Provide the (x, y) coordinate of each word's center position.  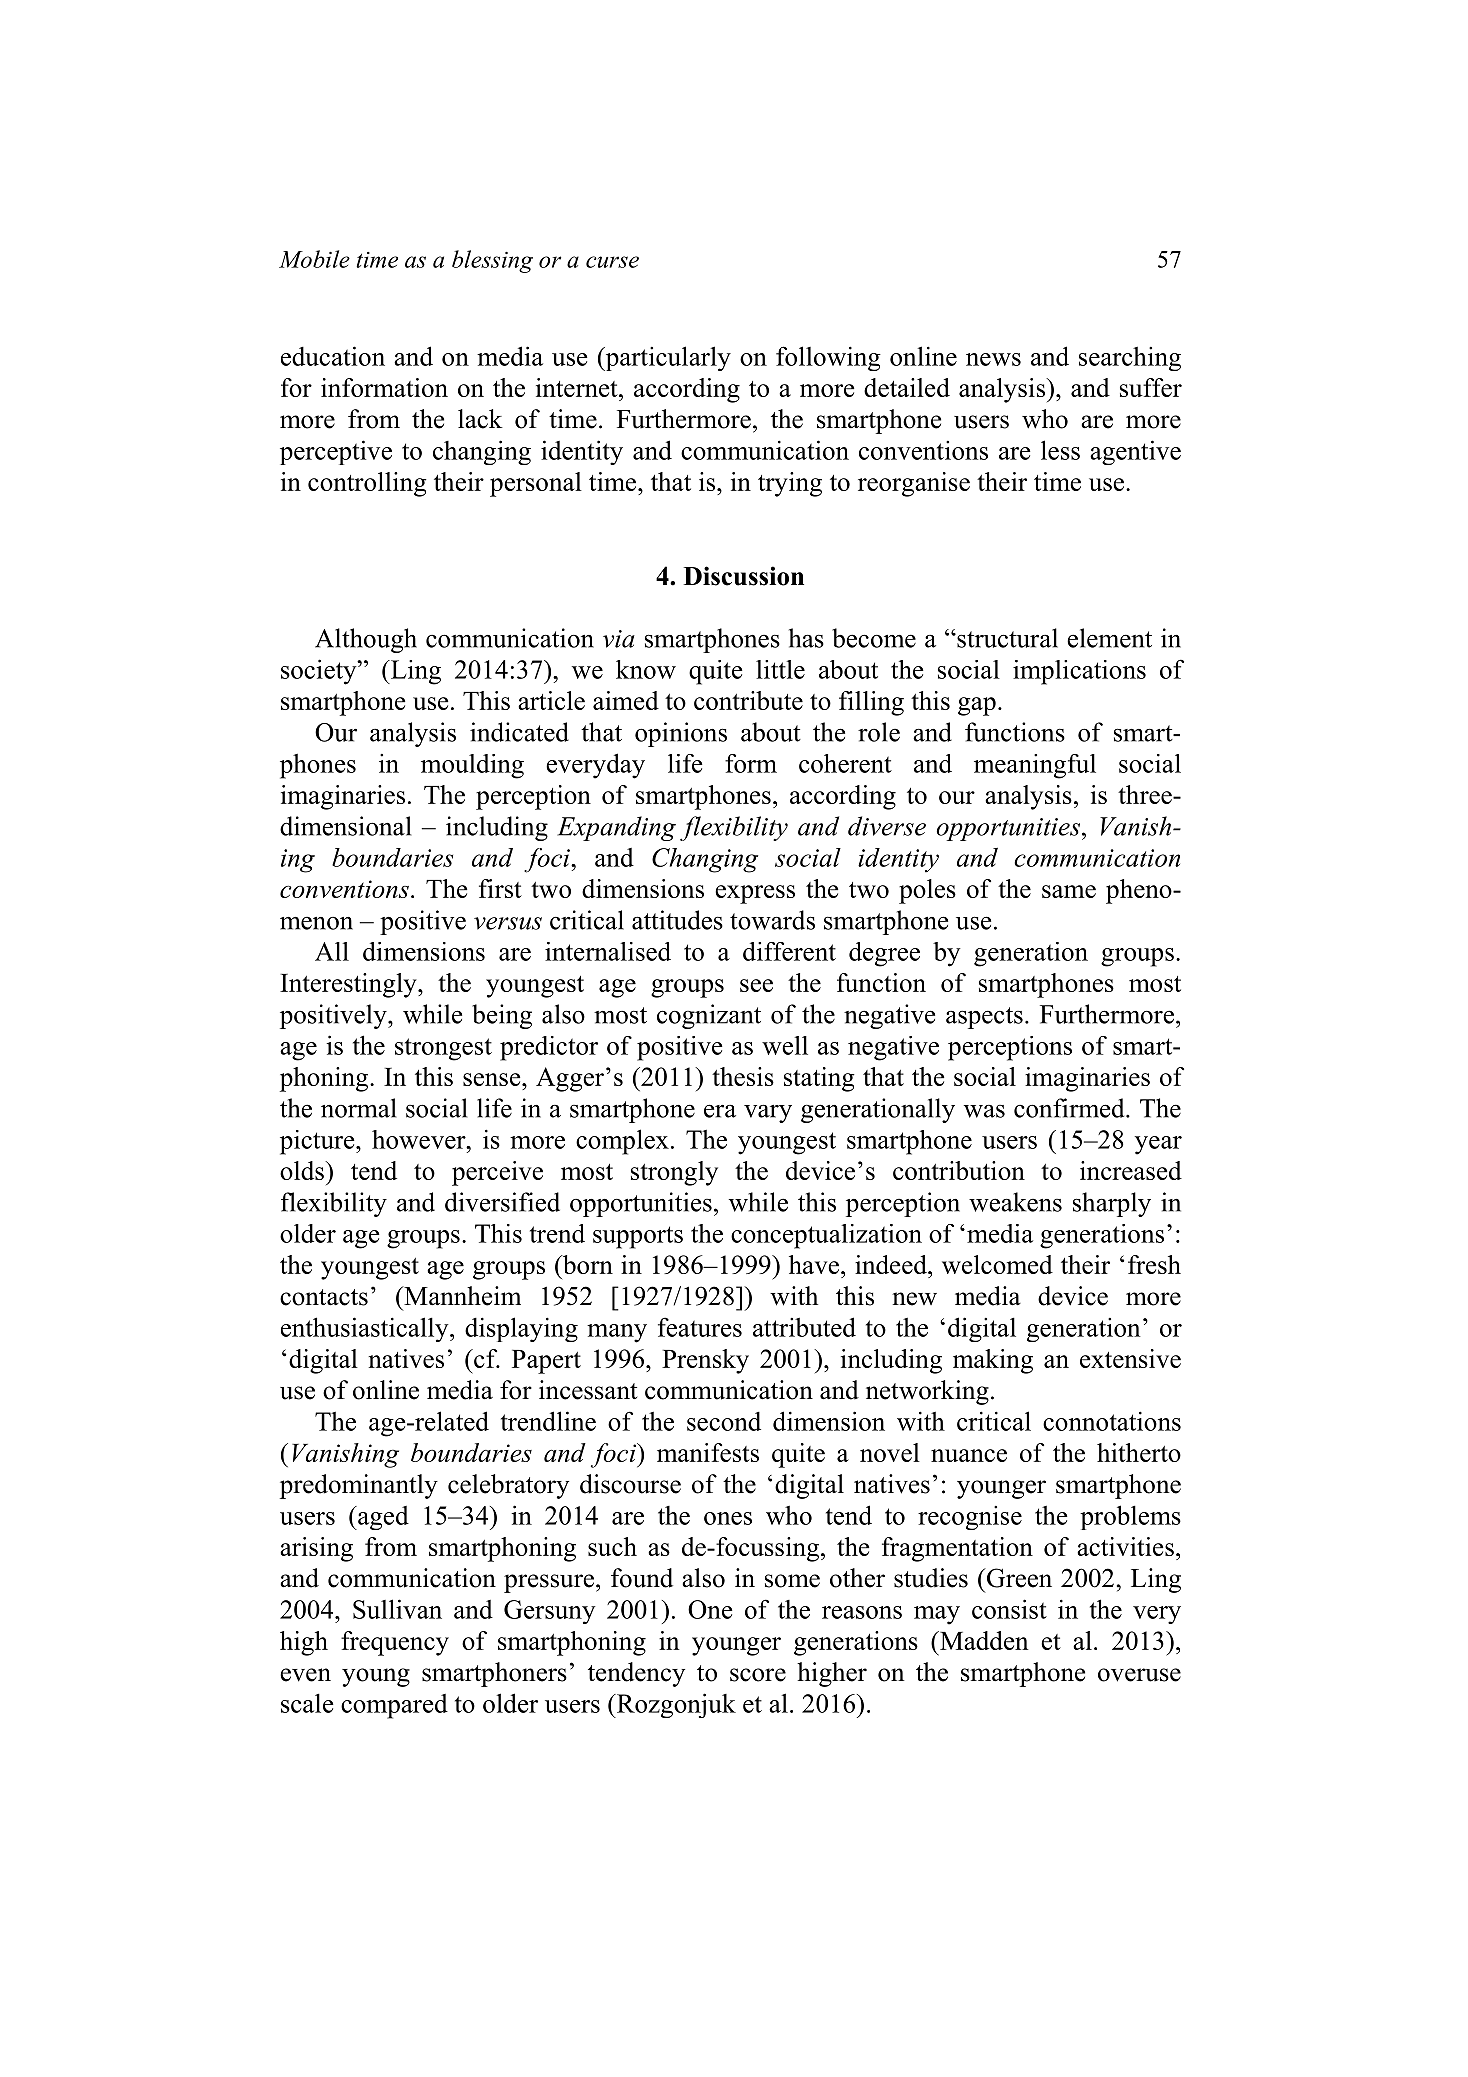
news (993, 359)
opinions (681, 734)
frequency (395, 1643)
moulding (472, 766)
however (420, 1139)
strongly (674, 1173)
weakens (1015, 1202)
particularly (667, 358)
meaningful (1035, 766)
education (333, 356)
